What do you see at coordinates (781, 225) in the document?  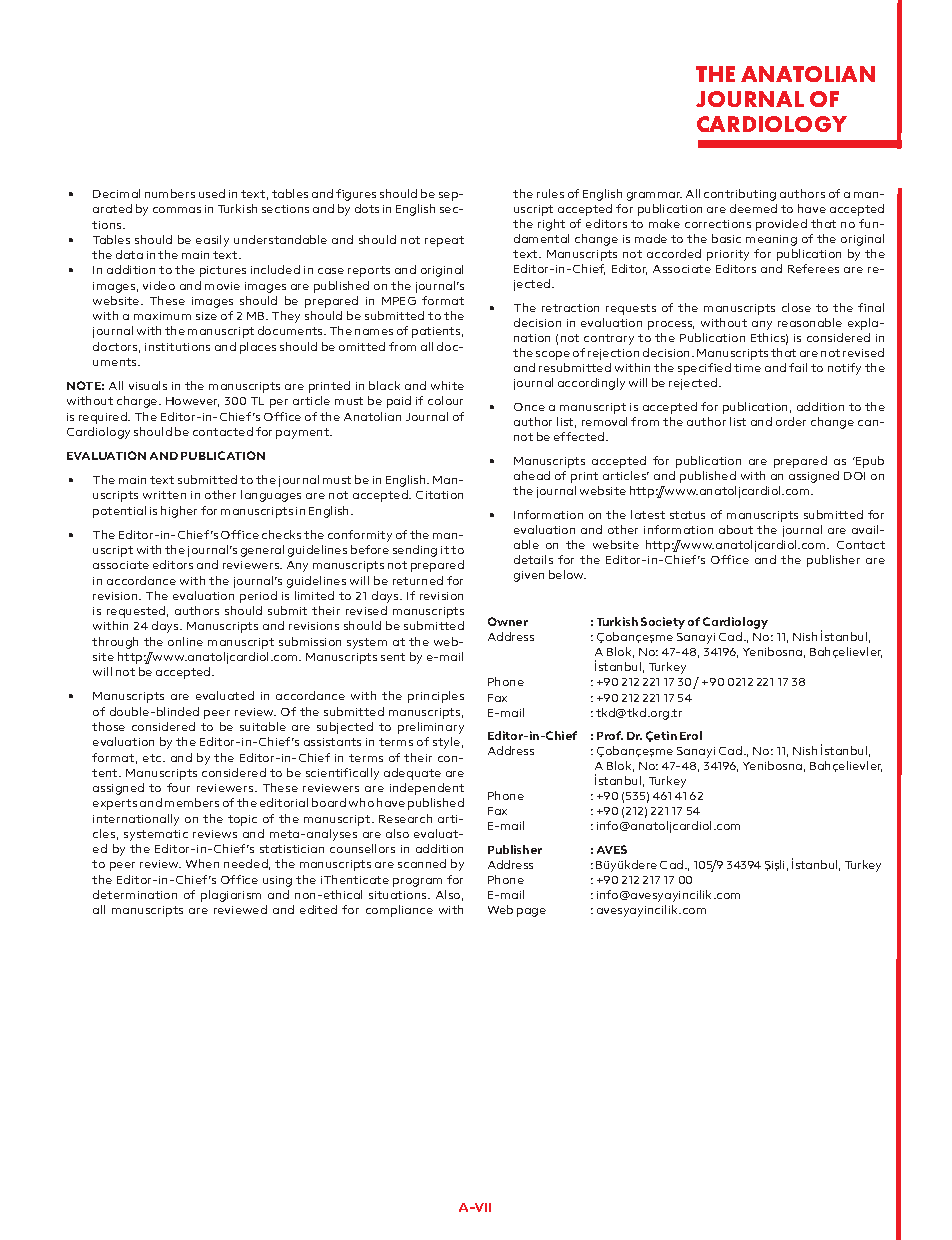 I see `provided` at bounding box center [781, 225].
